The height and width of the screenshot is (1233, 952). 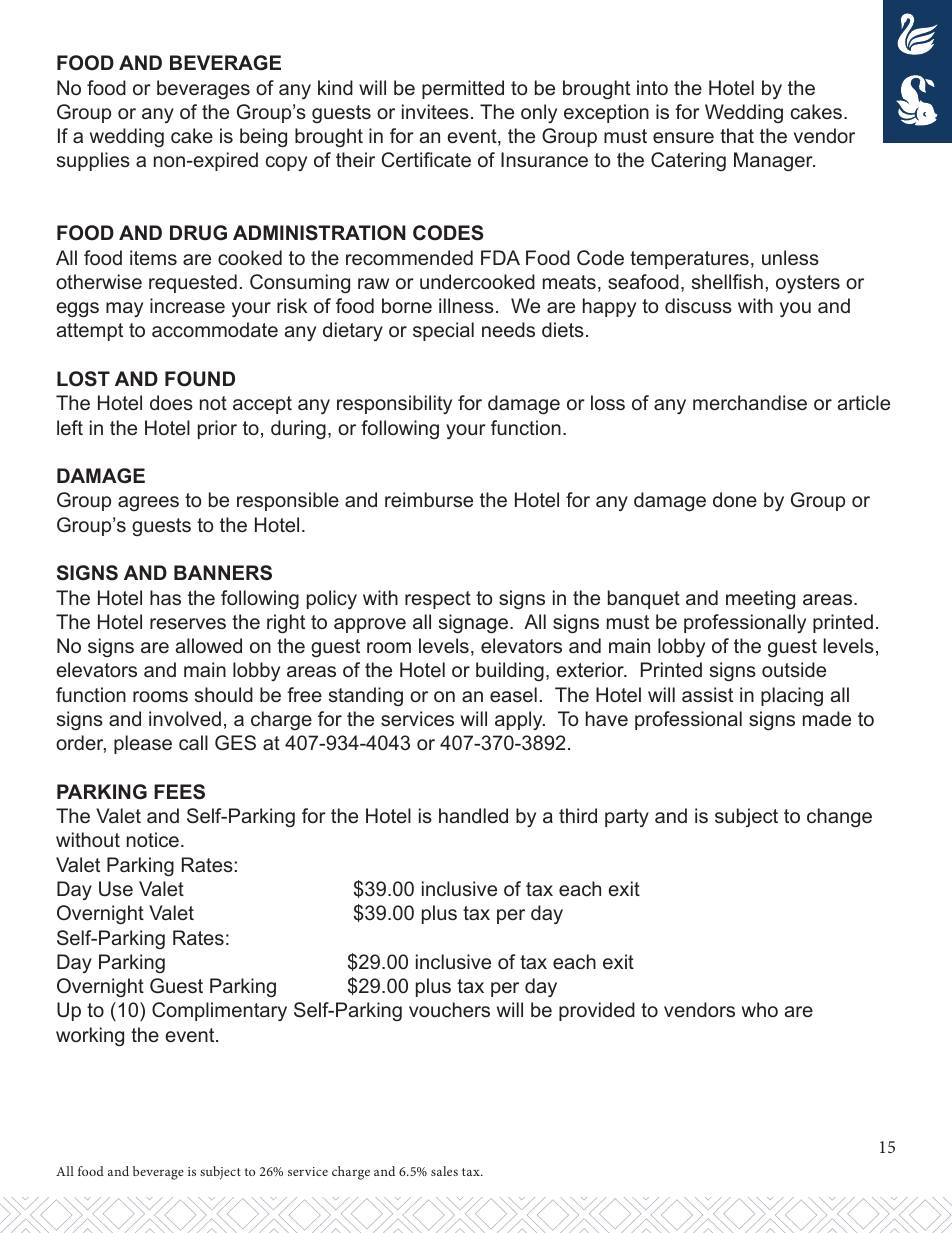 I want to click on signage, so click(x=475, y=624).
